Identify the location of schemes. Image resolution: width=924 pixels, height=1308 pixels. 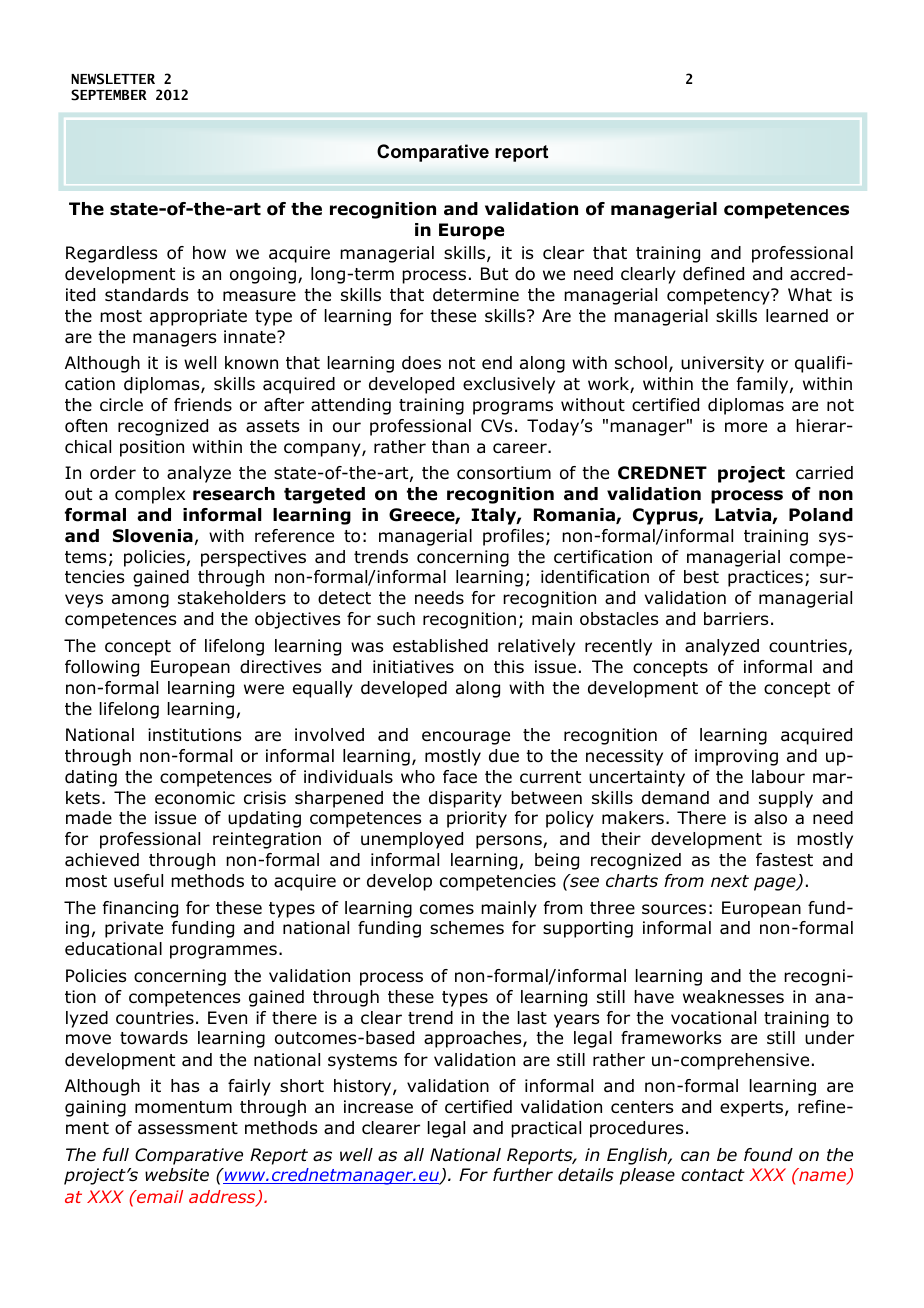
(467, 927).
